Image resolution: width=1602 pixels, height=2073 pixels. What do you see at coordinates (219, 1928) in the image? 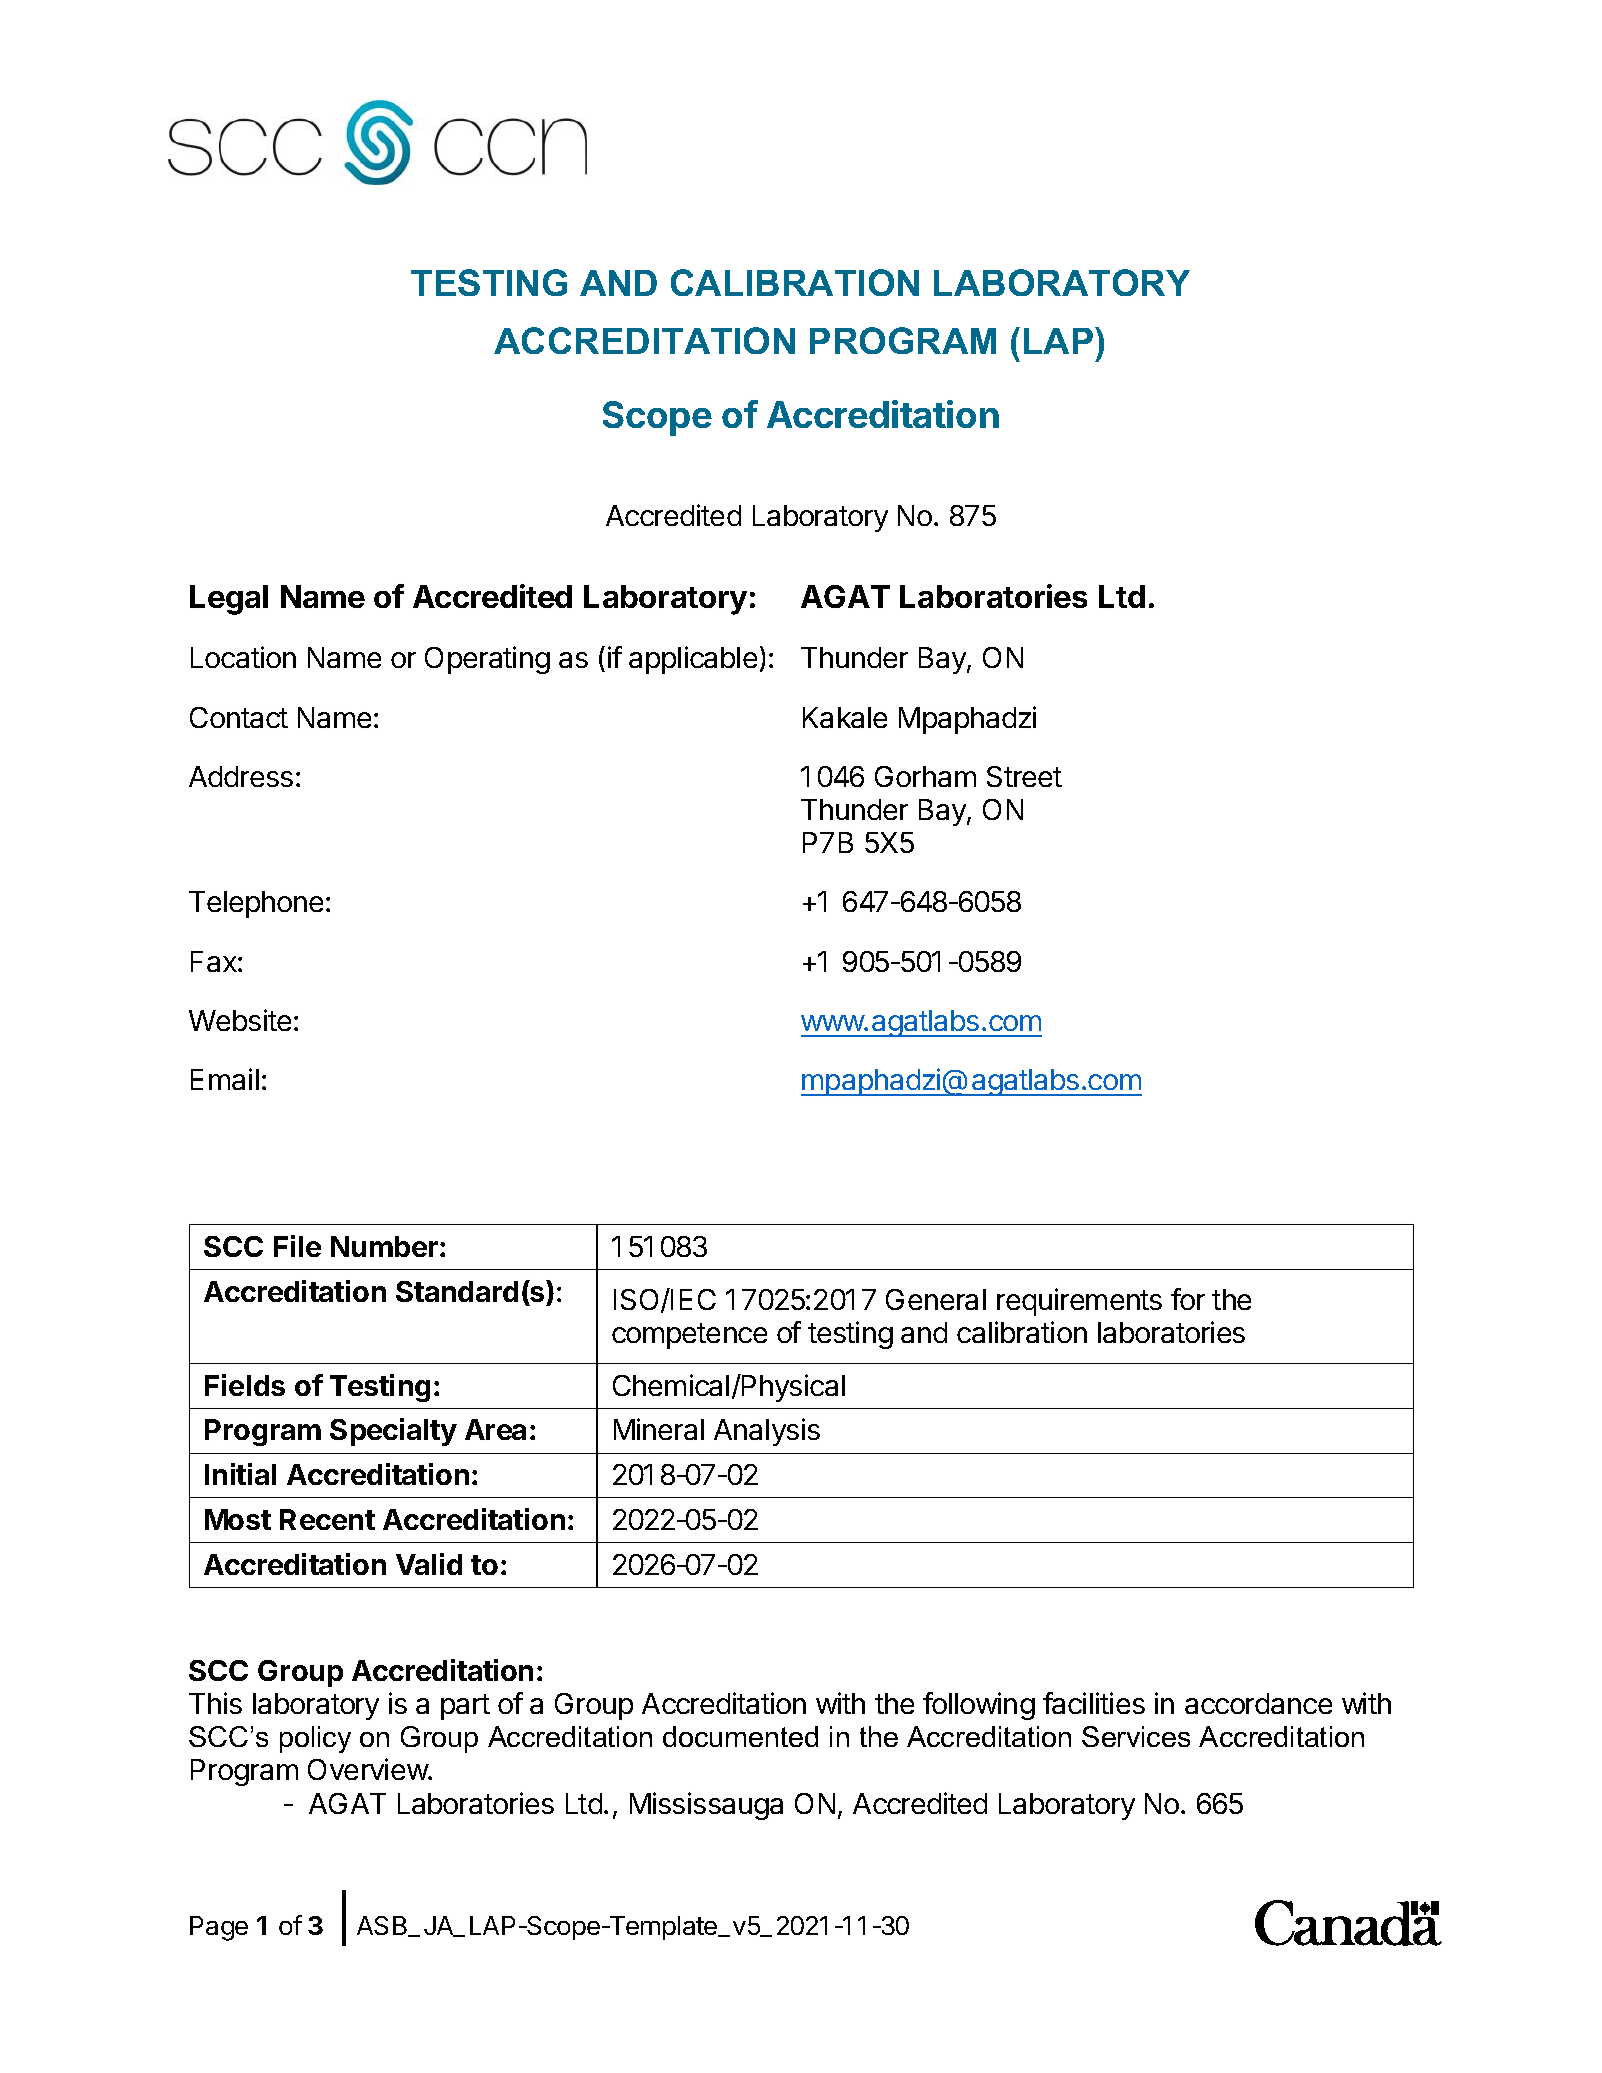
I see `Page` at bounding box center [219, 1928].
